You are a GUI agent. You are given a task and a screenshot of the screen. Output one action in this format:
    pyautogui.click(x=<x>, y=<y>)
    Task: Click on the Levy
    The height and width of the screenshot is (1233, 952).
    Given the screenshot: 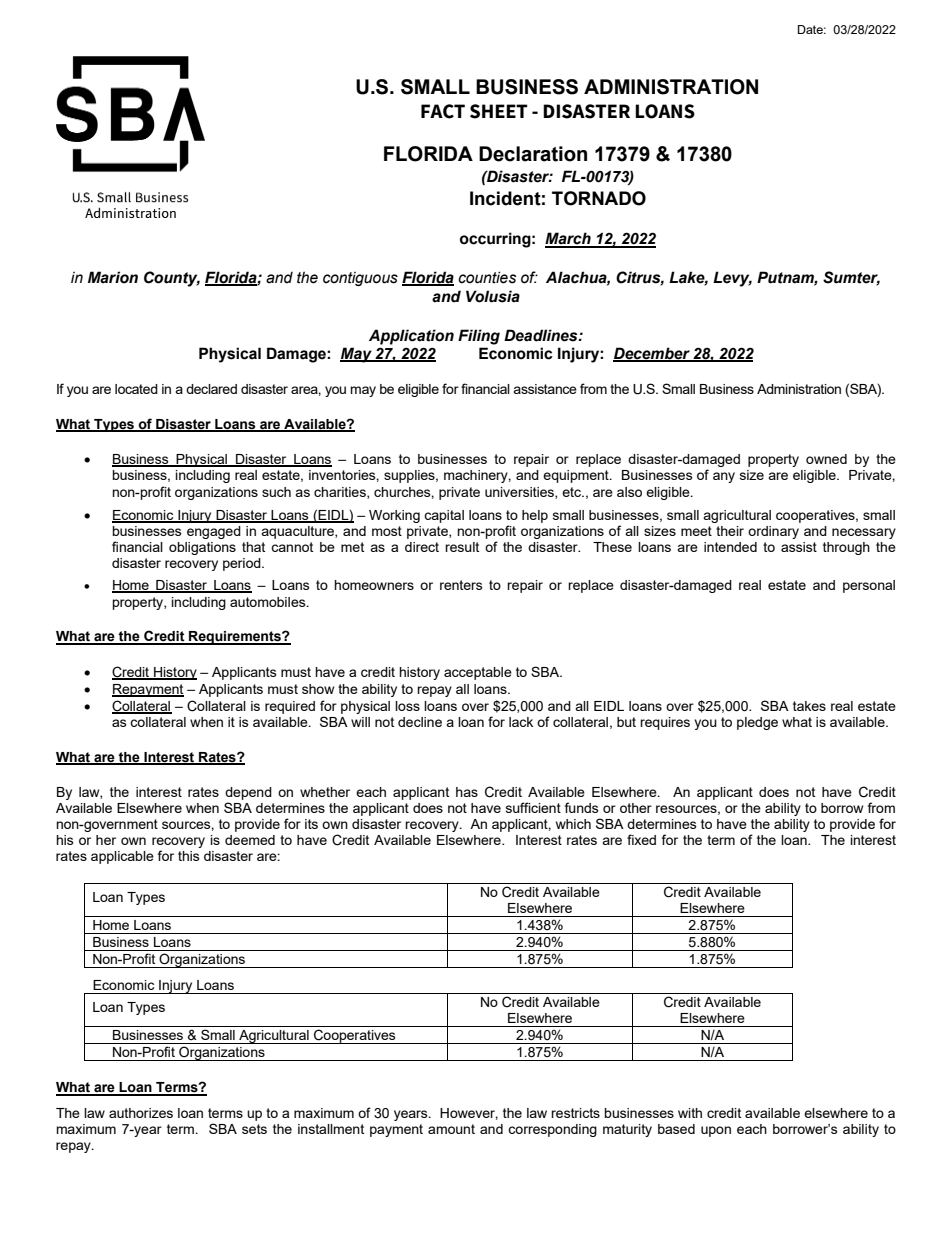 What is the action you would take?
    pyautogui.click(x=732, y=279)
